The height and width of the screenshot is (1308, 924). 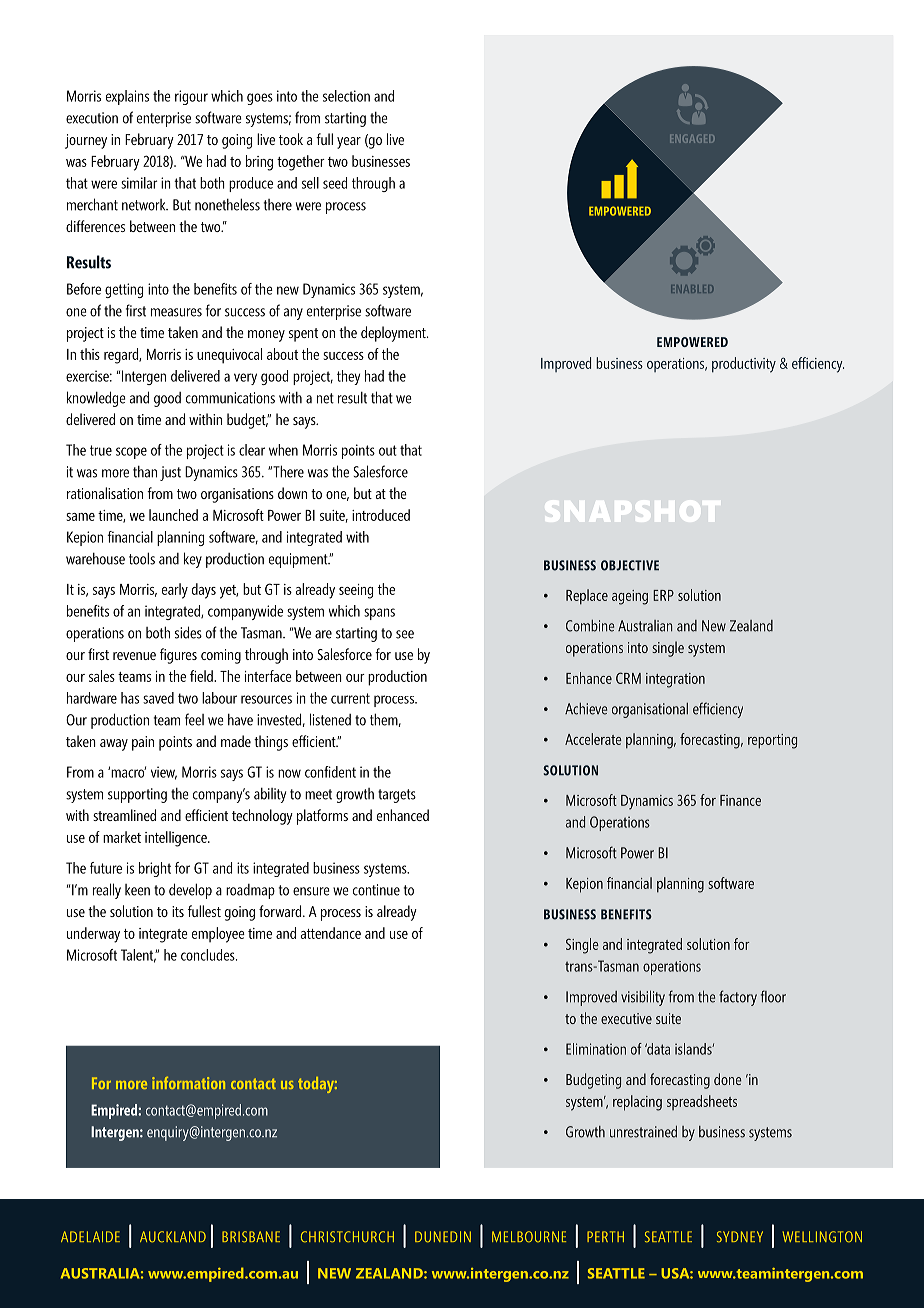 I want to click on integration, so click(x=675, y=680).
